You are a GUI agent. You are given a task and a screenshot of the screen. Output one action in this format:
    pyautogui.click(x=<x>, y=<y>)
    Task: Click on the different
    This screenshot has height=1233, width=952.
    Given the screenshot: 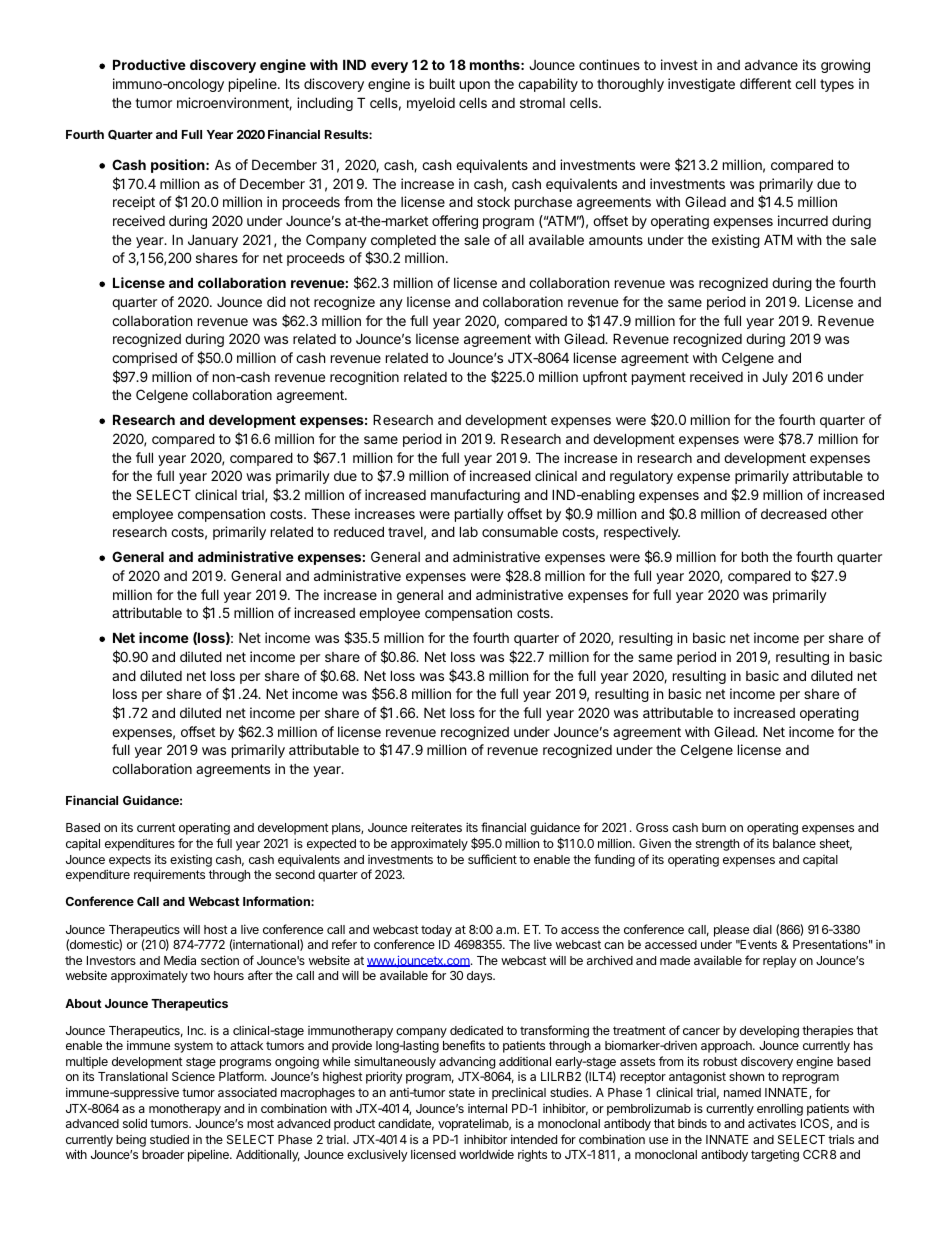 What is the action you would take?
    pyautogui.click(x=765, y=83)
